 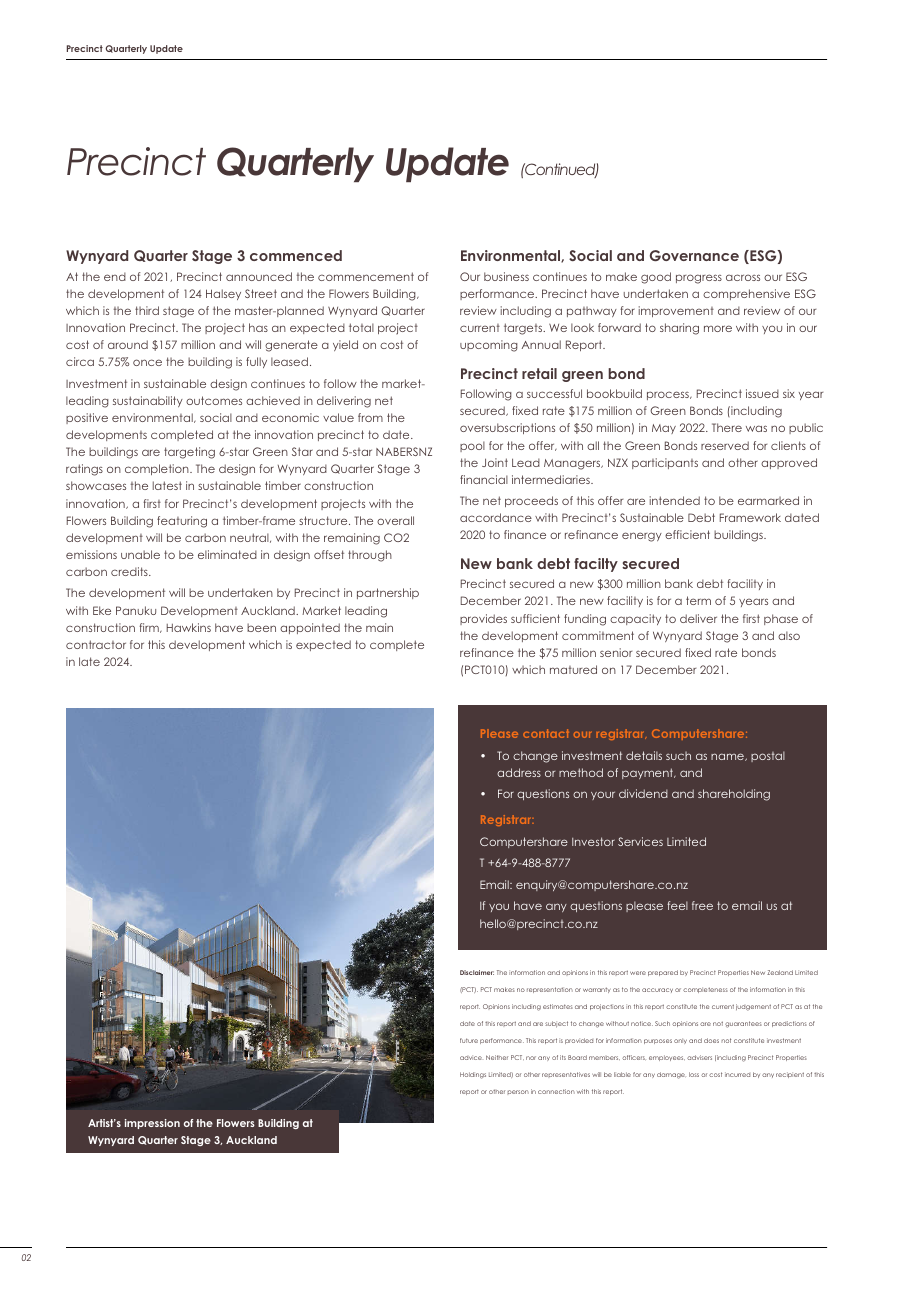 I want to click on free, so click(x=702, y=905).
